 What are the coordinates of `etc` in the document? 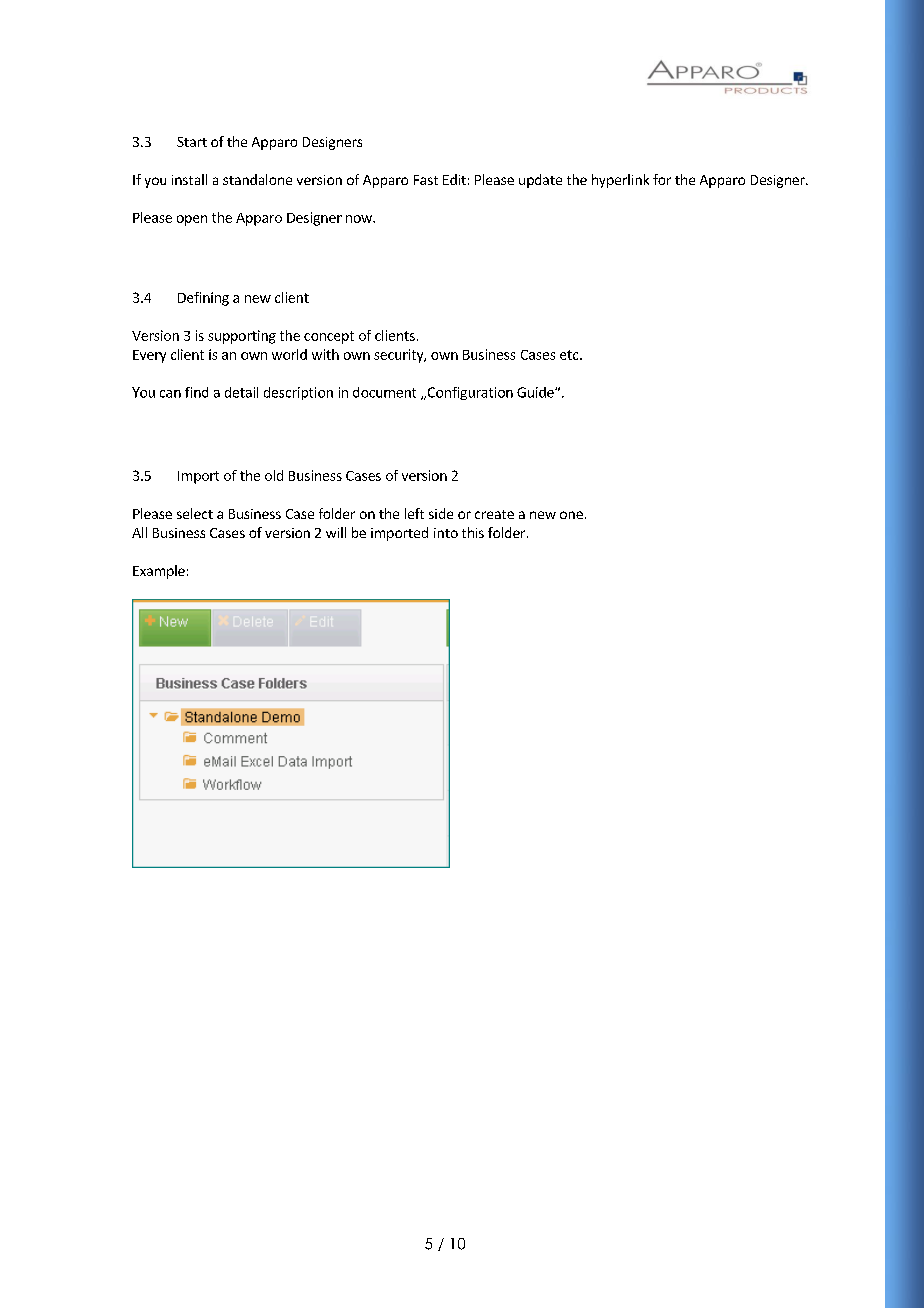 It's located at (570, 355).
